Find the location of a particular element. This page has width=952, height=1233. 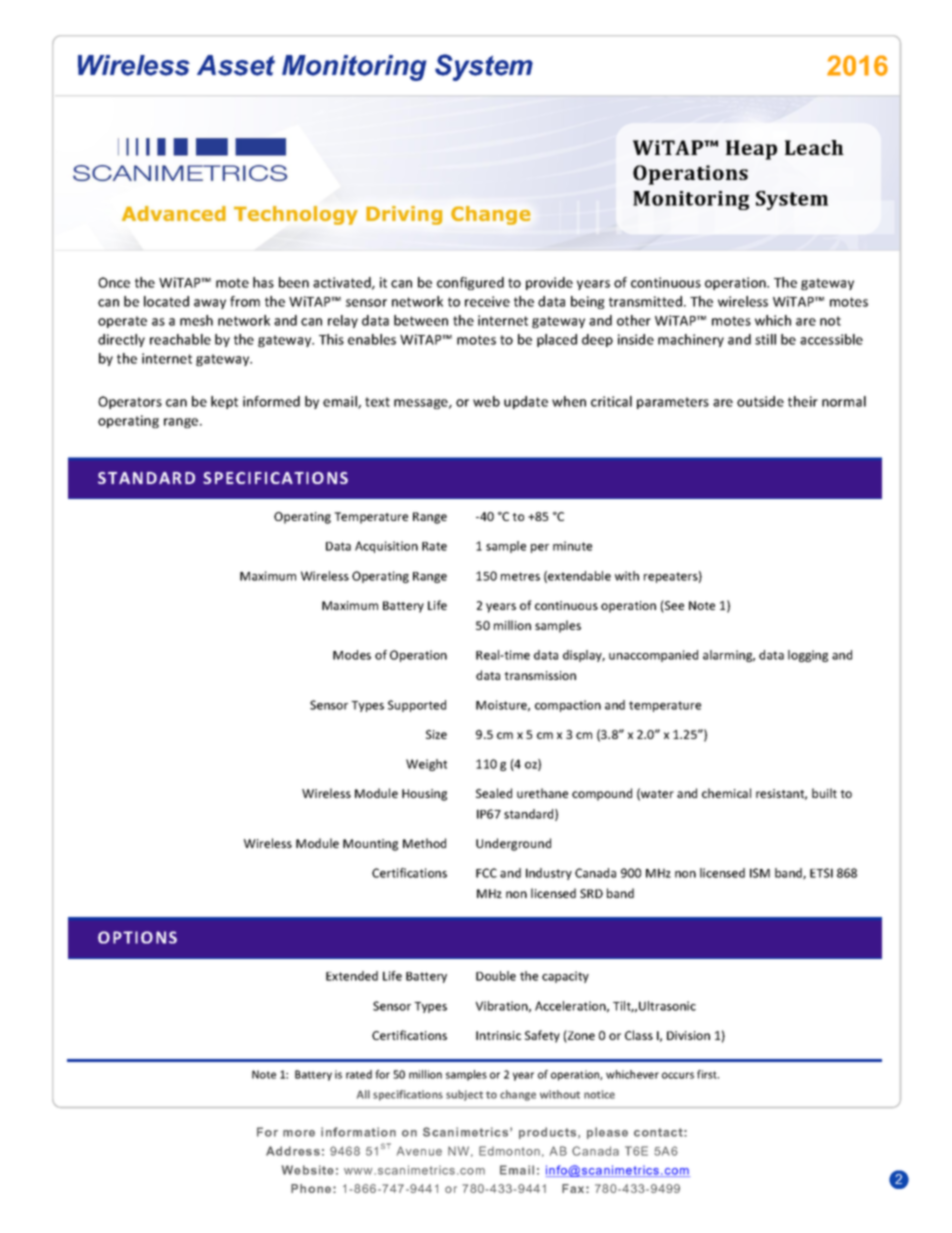

Heap is located at coordinates (751, 150).
